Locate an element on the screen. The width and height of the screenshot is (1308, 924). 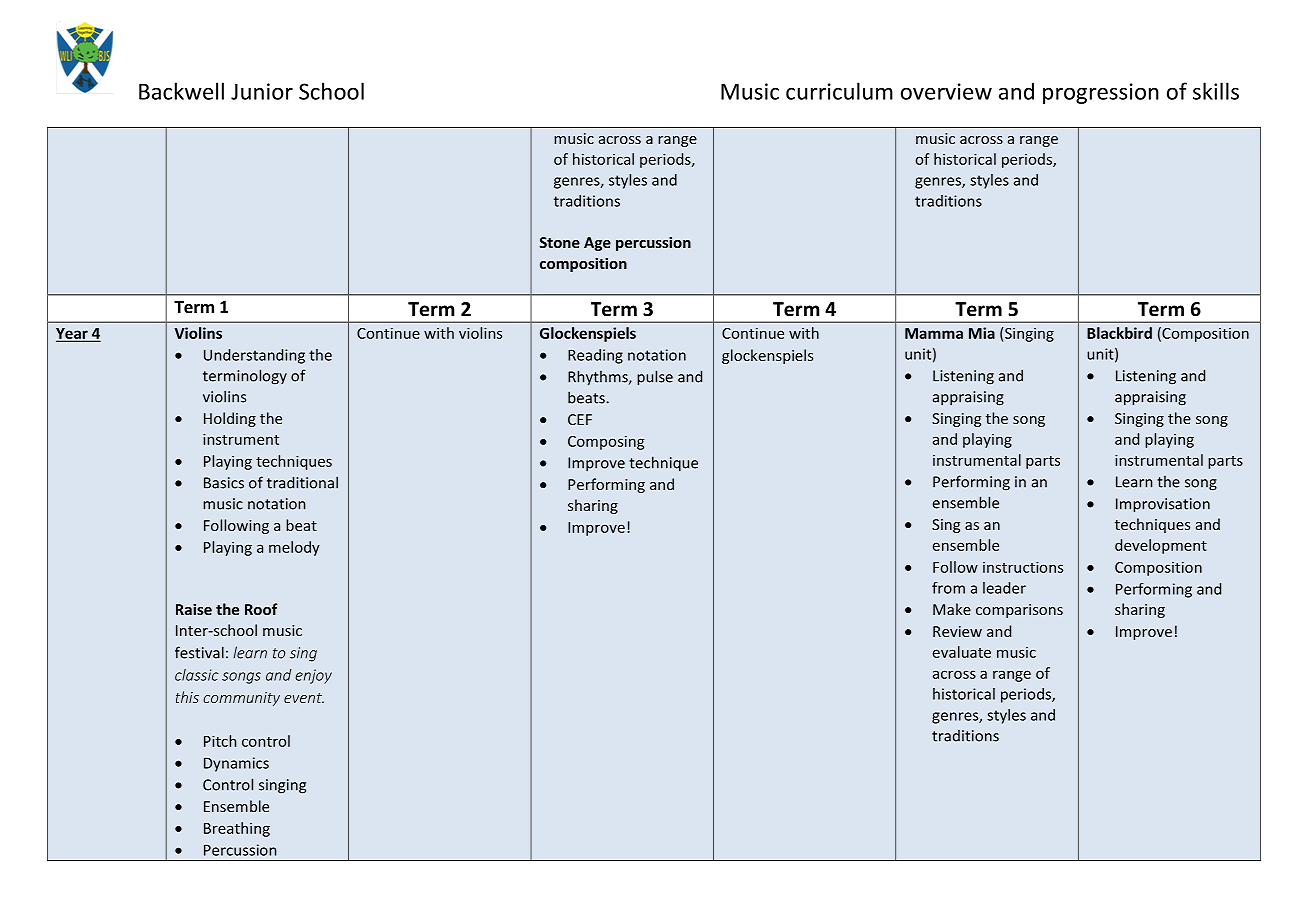
CEF is located at coordinates (580, 419).
